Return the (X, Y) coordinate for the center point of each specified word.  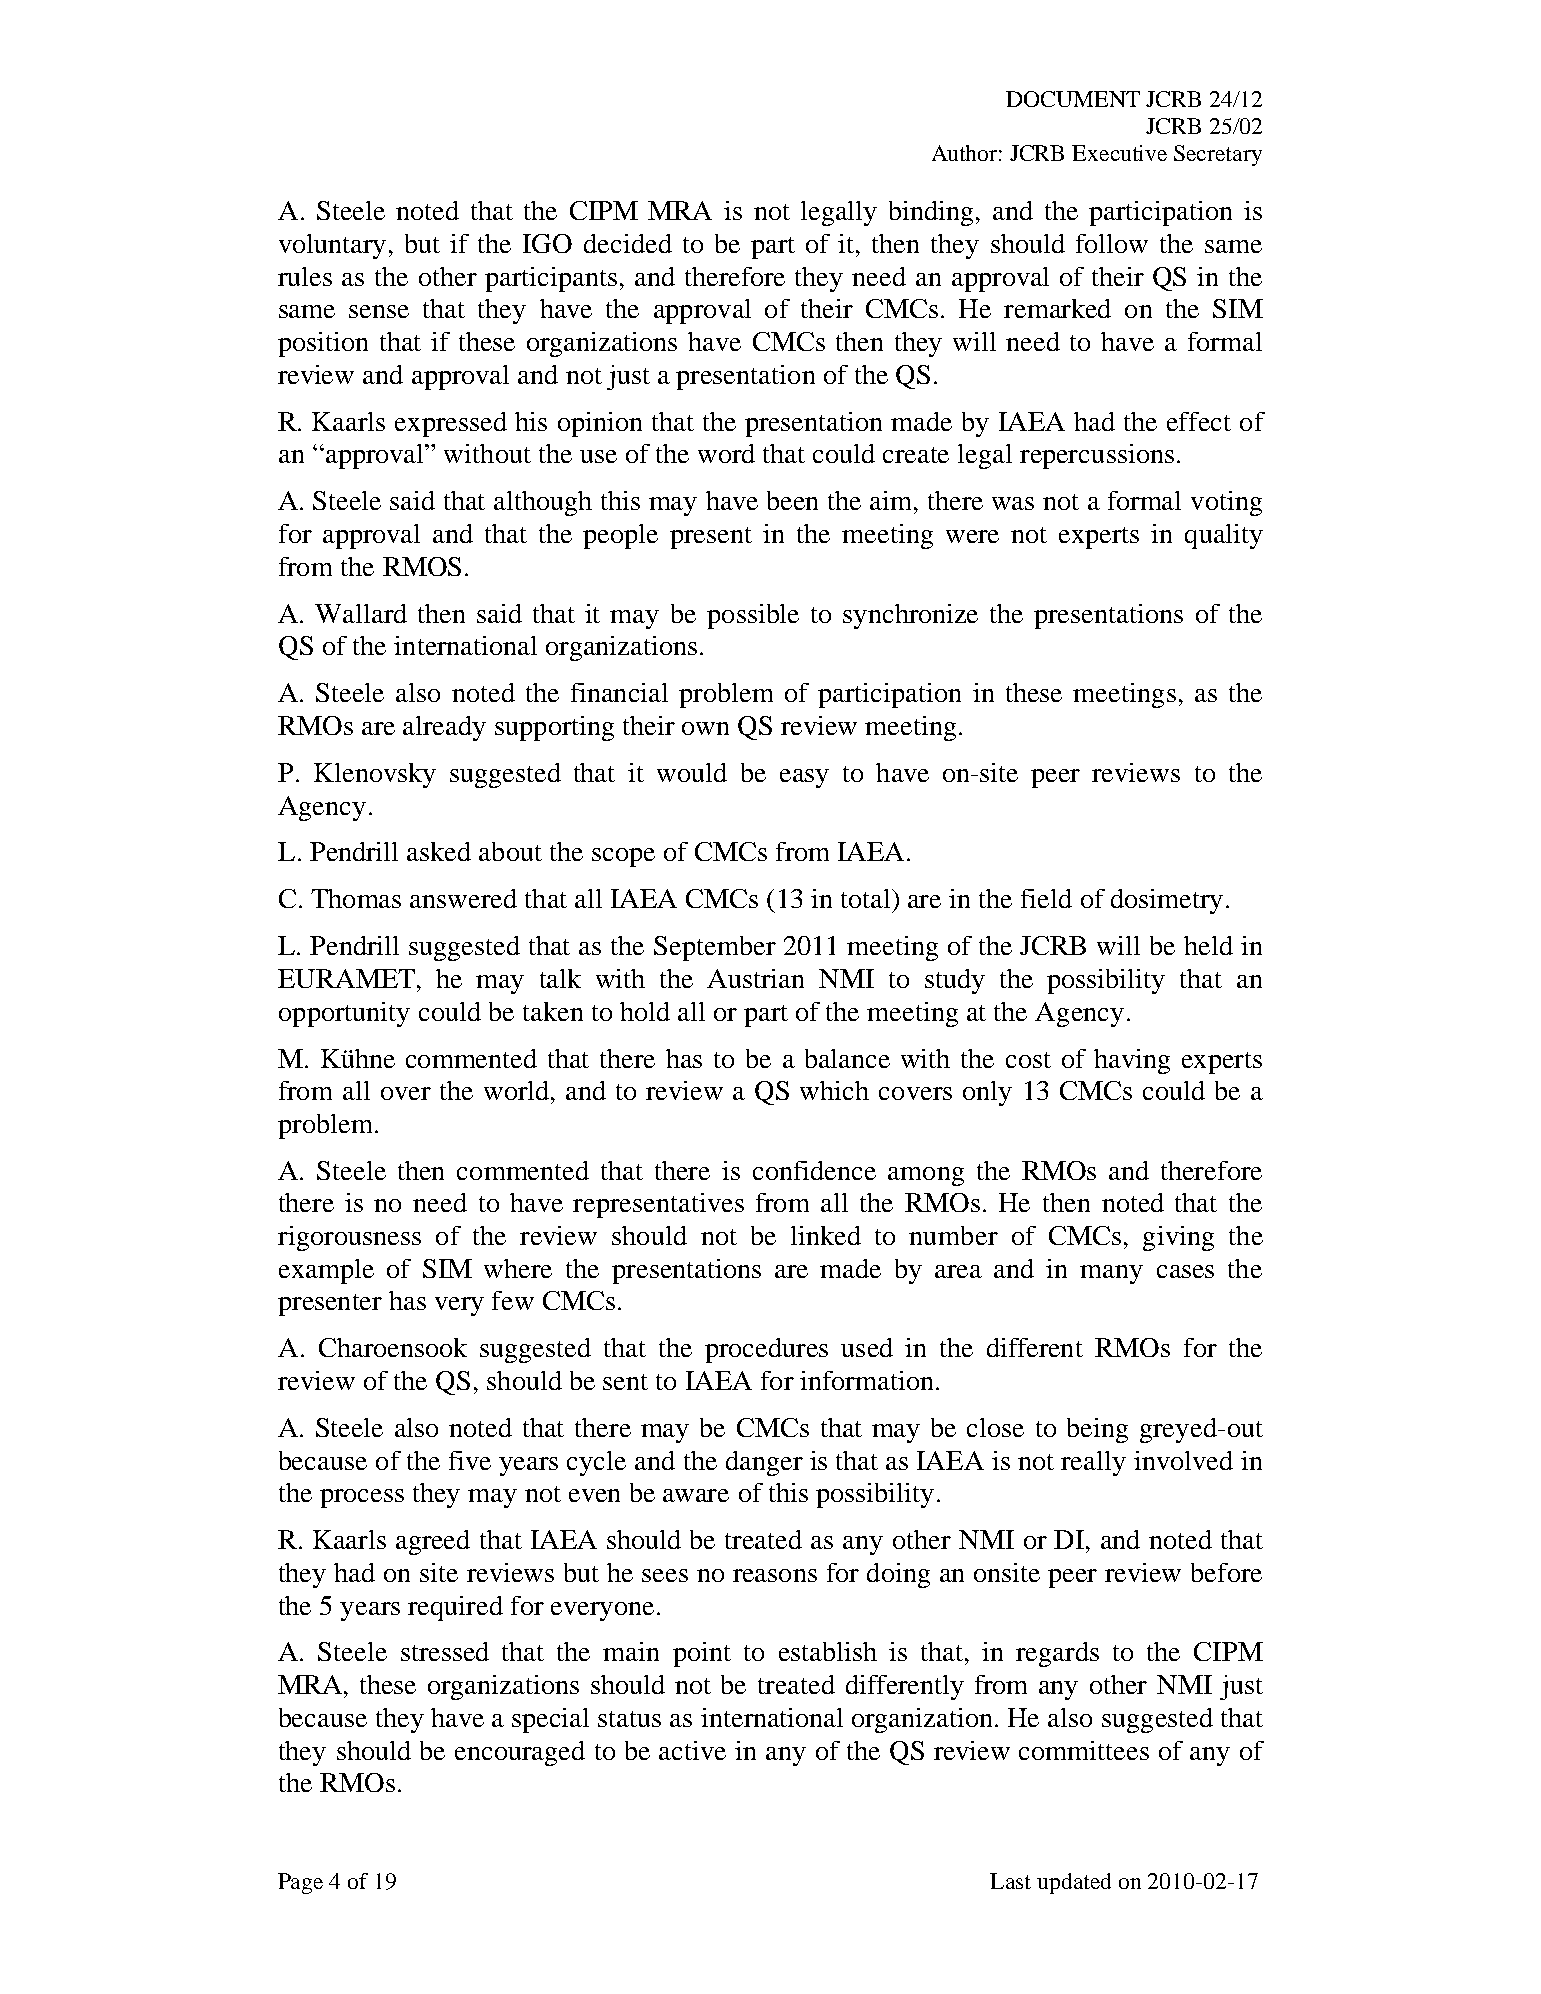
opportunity (344, 1014)
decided (628, 243)
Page (300, 1883)
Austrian (755, 978)
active (692, 1750)
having (1132, 1061)
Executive (1119, 153)
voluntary (332, 246)
